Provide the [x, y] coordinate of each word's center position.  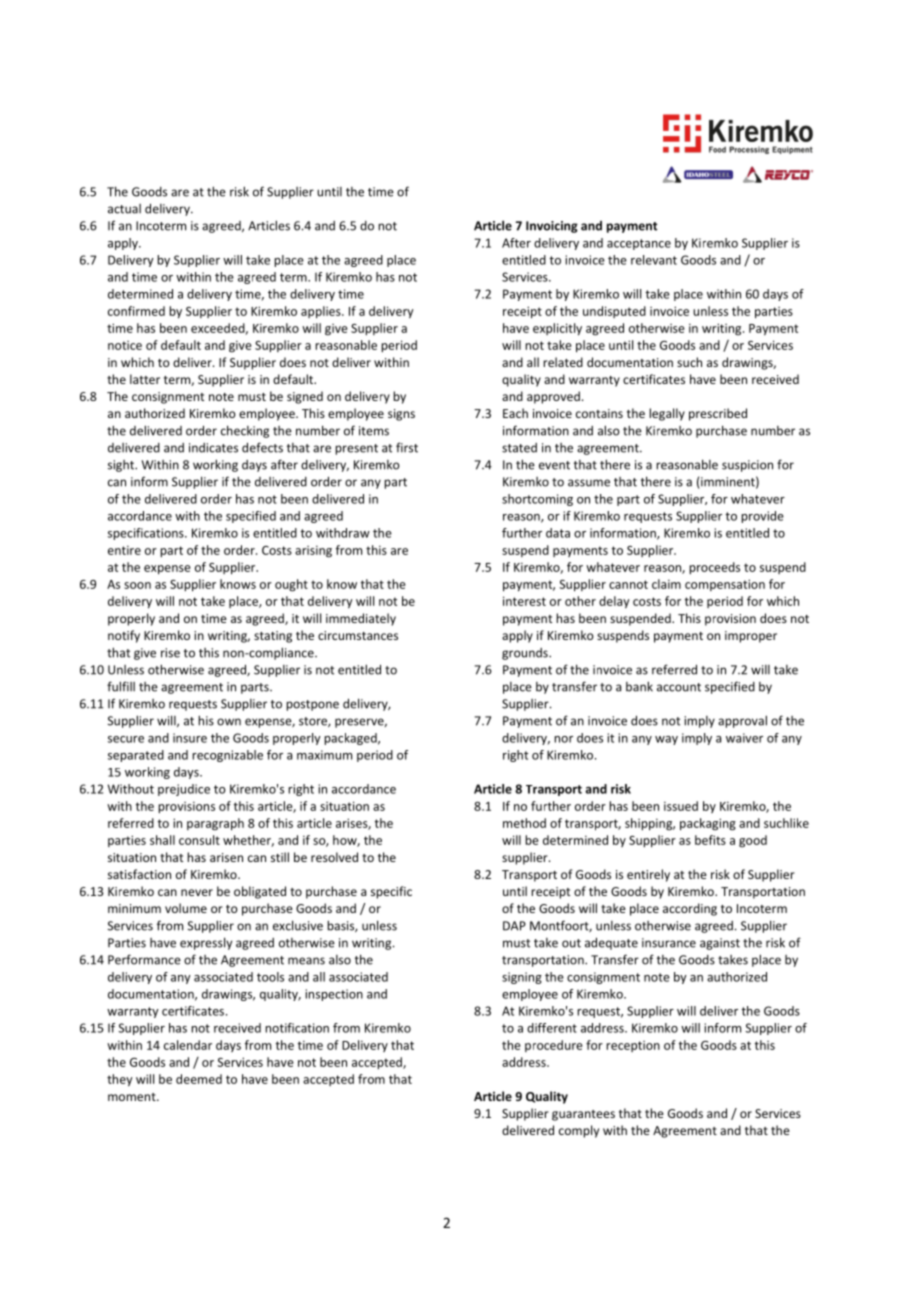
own [229, 722]
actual [124, 209]
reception [633, 1046]
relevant [654, 260]
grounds [526, 654]
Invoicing [552, 227]
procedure [554, 1046]
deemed [199, 1079]
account [679, 687]
